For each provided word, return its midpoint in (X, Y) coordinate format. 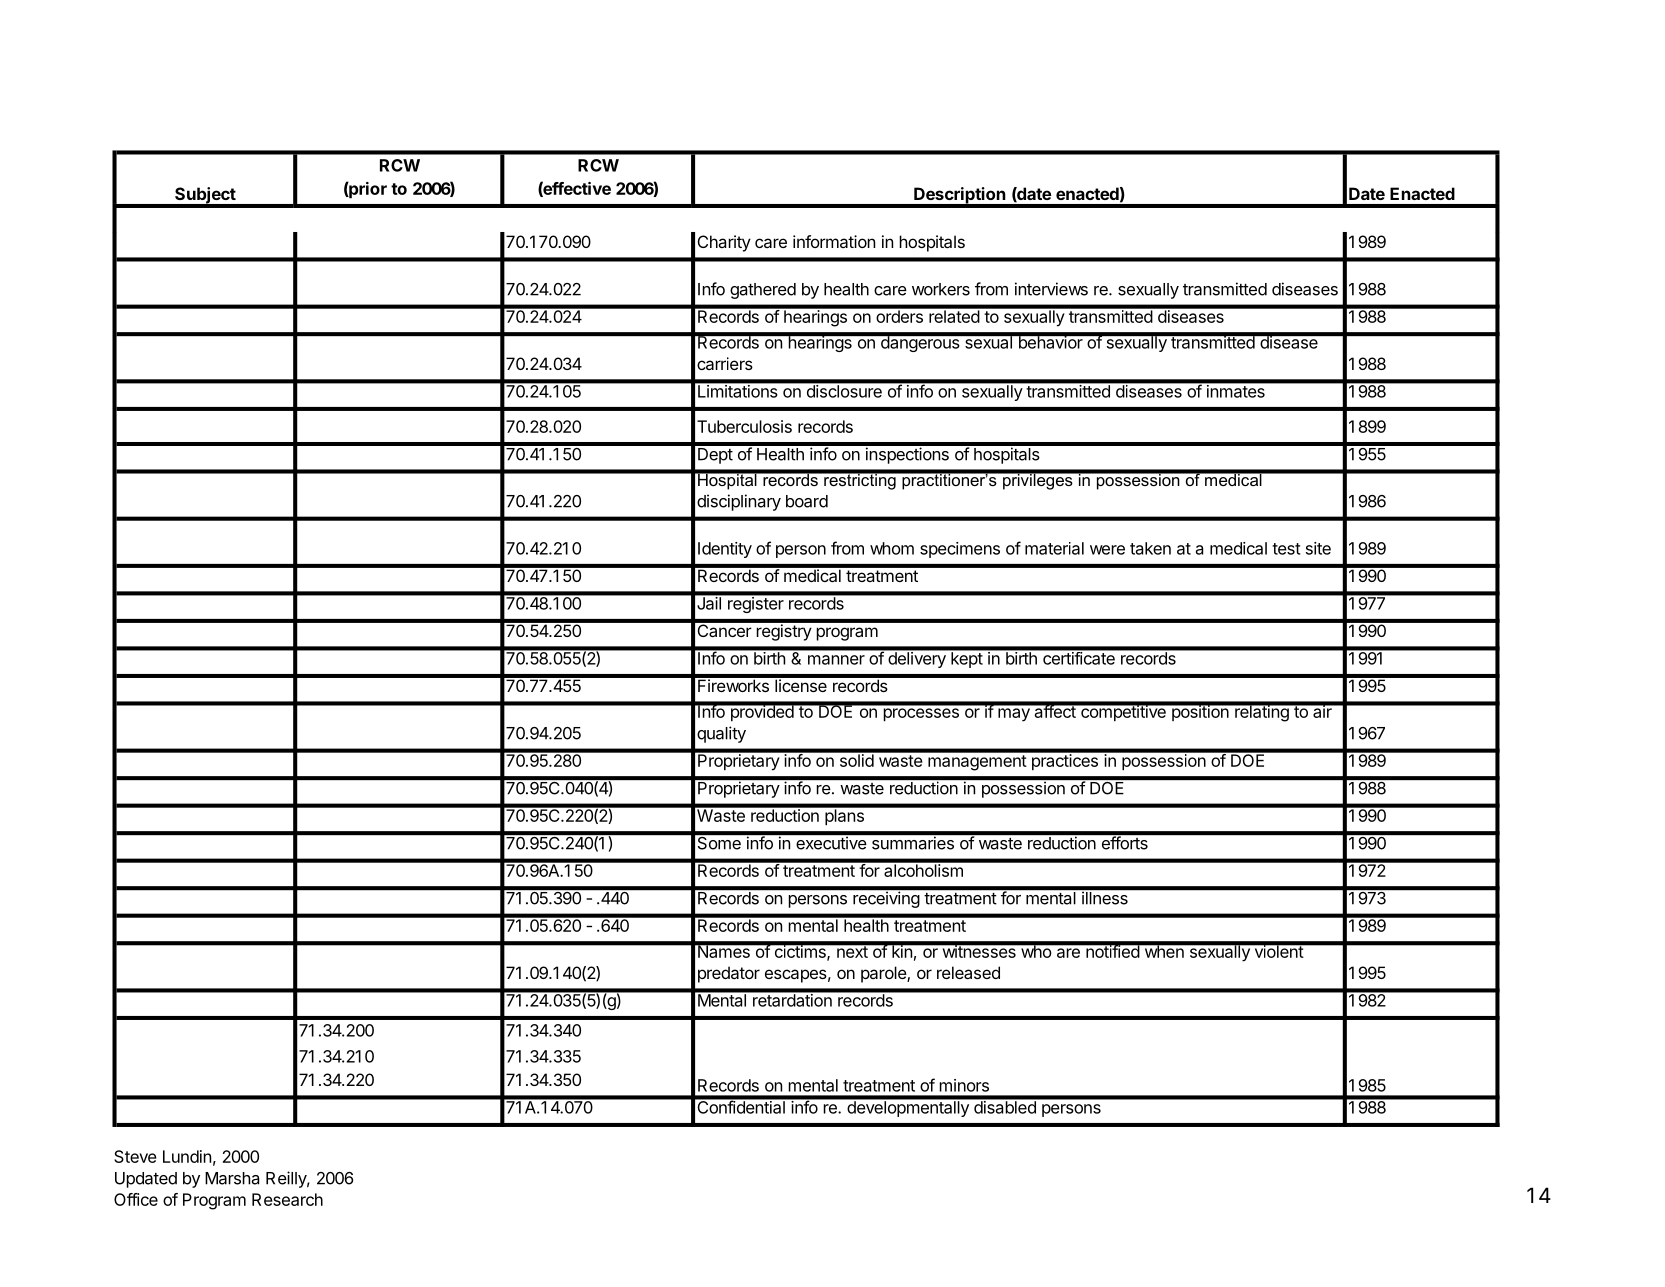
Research (287, 1199)
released (968, 972)
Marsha (232, 1178)
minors (964, 1085)
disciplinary (739, 502)
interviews (1051, 289)
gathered (763, 291)
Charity (724, 243)
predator (729, 974)
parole (884, 974)
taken (1150, 548)
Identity (725, 550)
